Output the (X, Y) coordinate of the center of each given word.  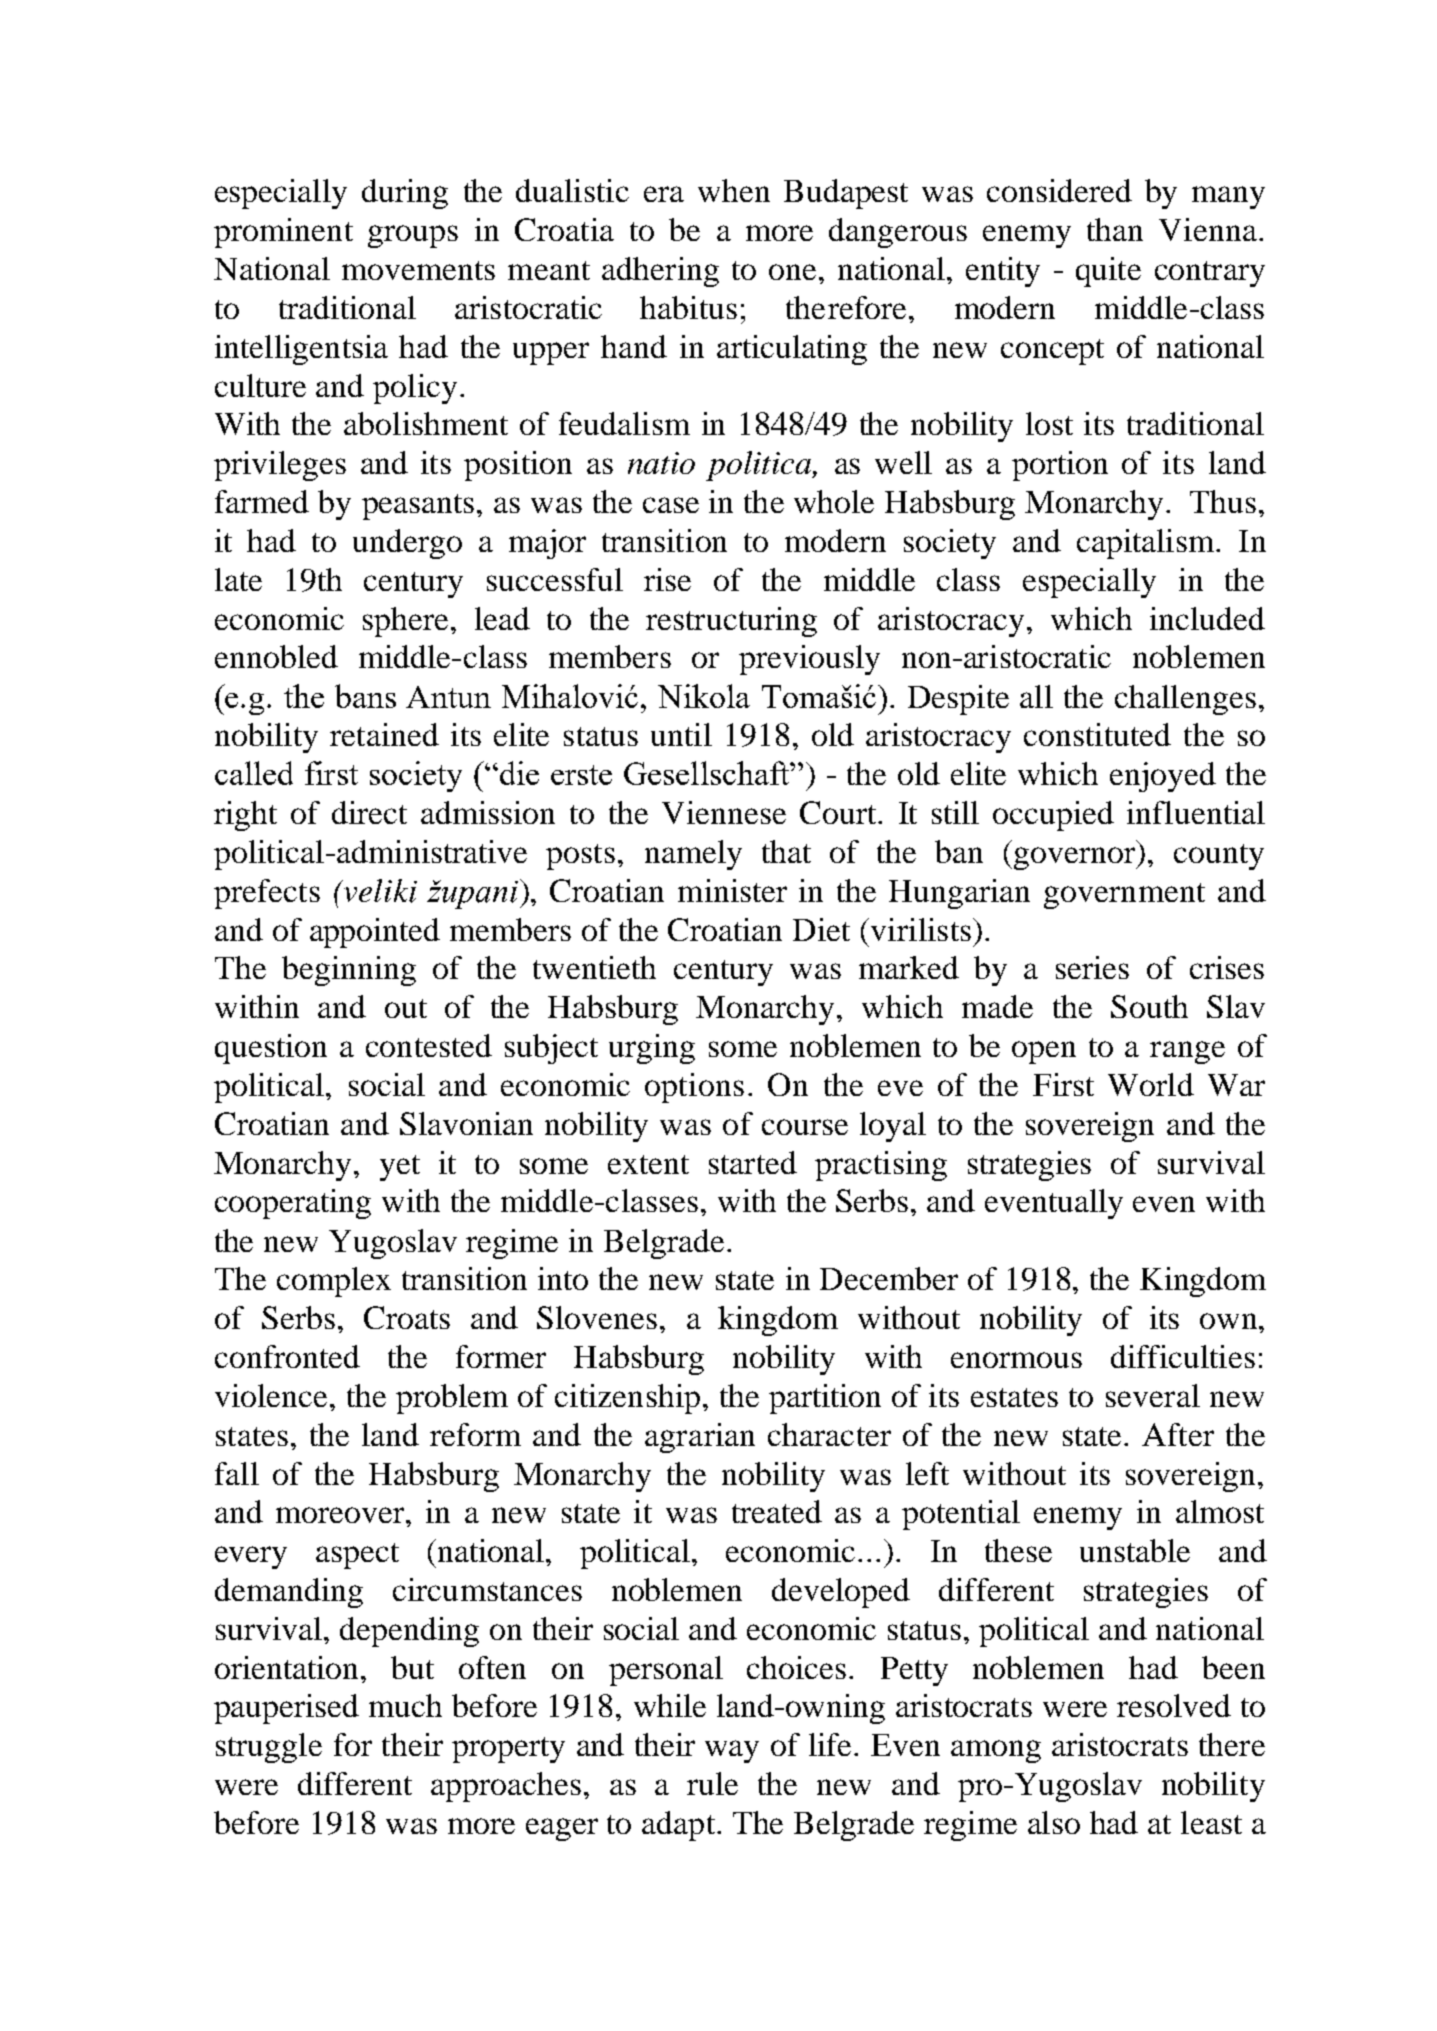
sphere (405, 622)
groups (413, 236)
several (1153, 1395)
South (1149, 1006)
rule (712, 1783)
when (734, 190)
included (1207, 618)
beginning (349, 971)
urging (652, 1049)
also (1054, 1822)
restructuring (731, 622)
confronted (287, 1356)
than (1115, 229)
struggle (269, 1748)
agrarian (700, 1438)
